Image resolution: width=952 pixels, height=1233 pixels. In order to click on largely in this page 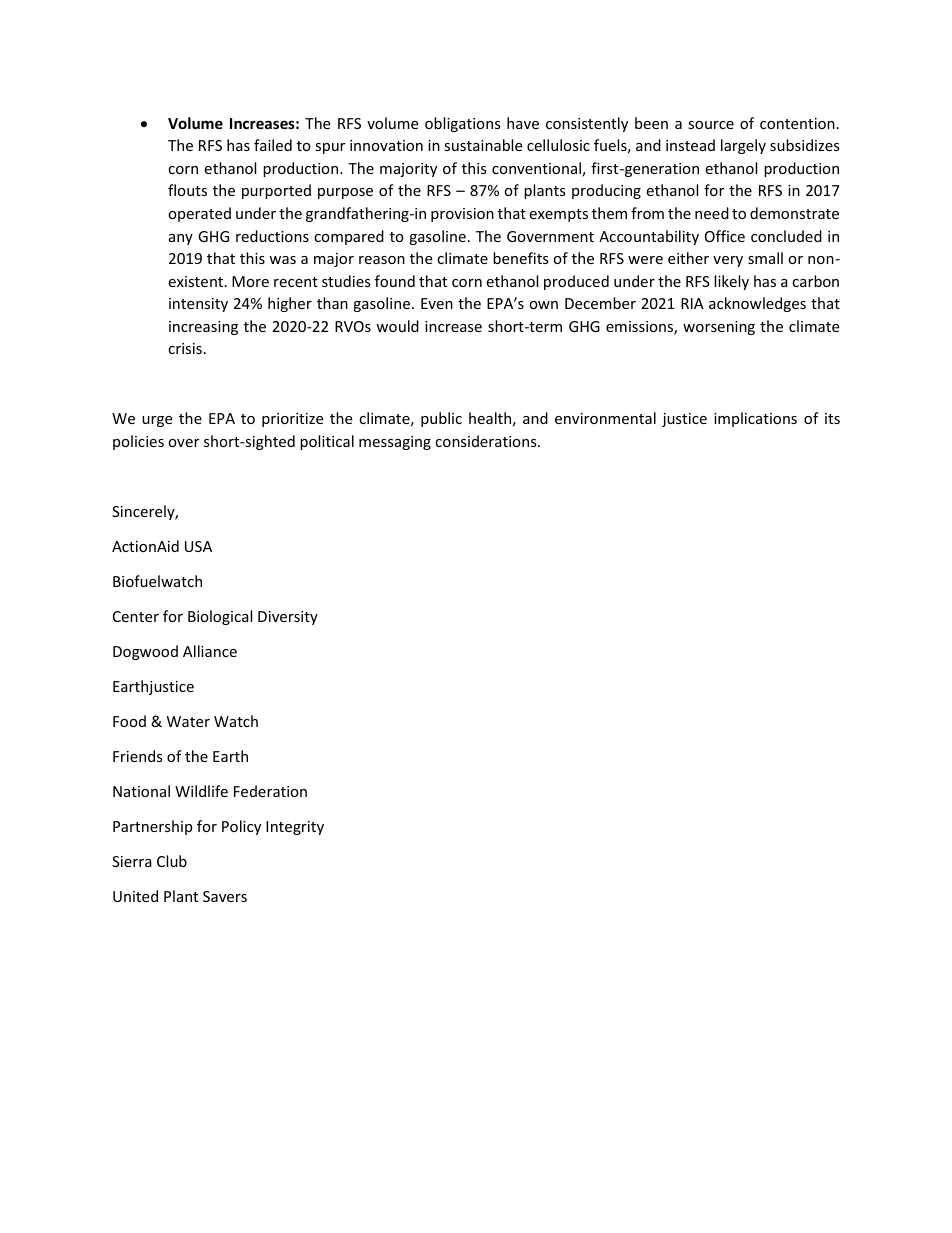, I will do `click(743, 146)`.
